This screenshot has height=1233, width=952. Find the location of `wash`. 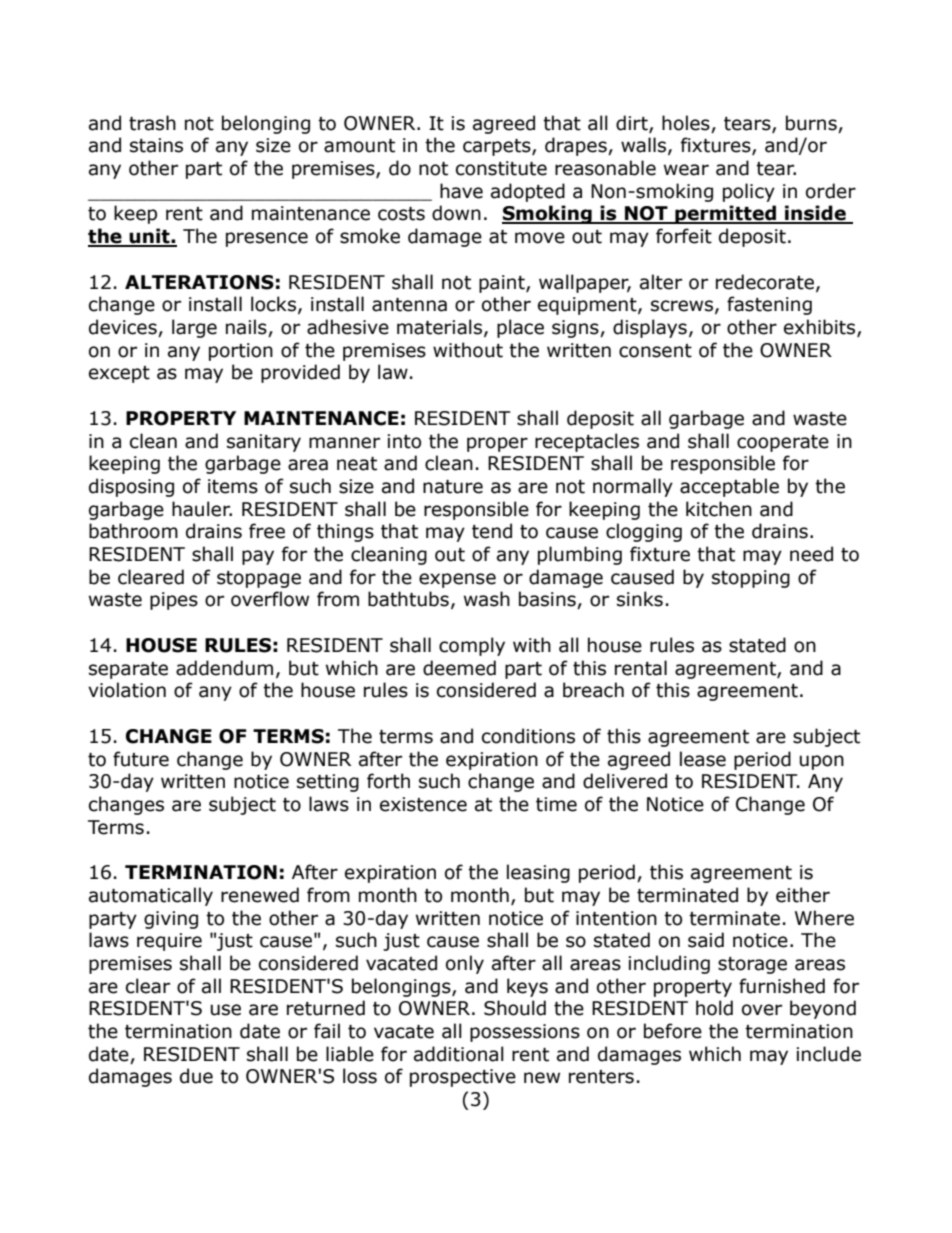

wash is located at coordinates (487, 599).
